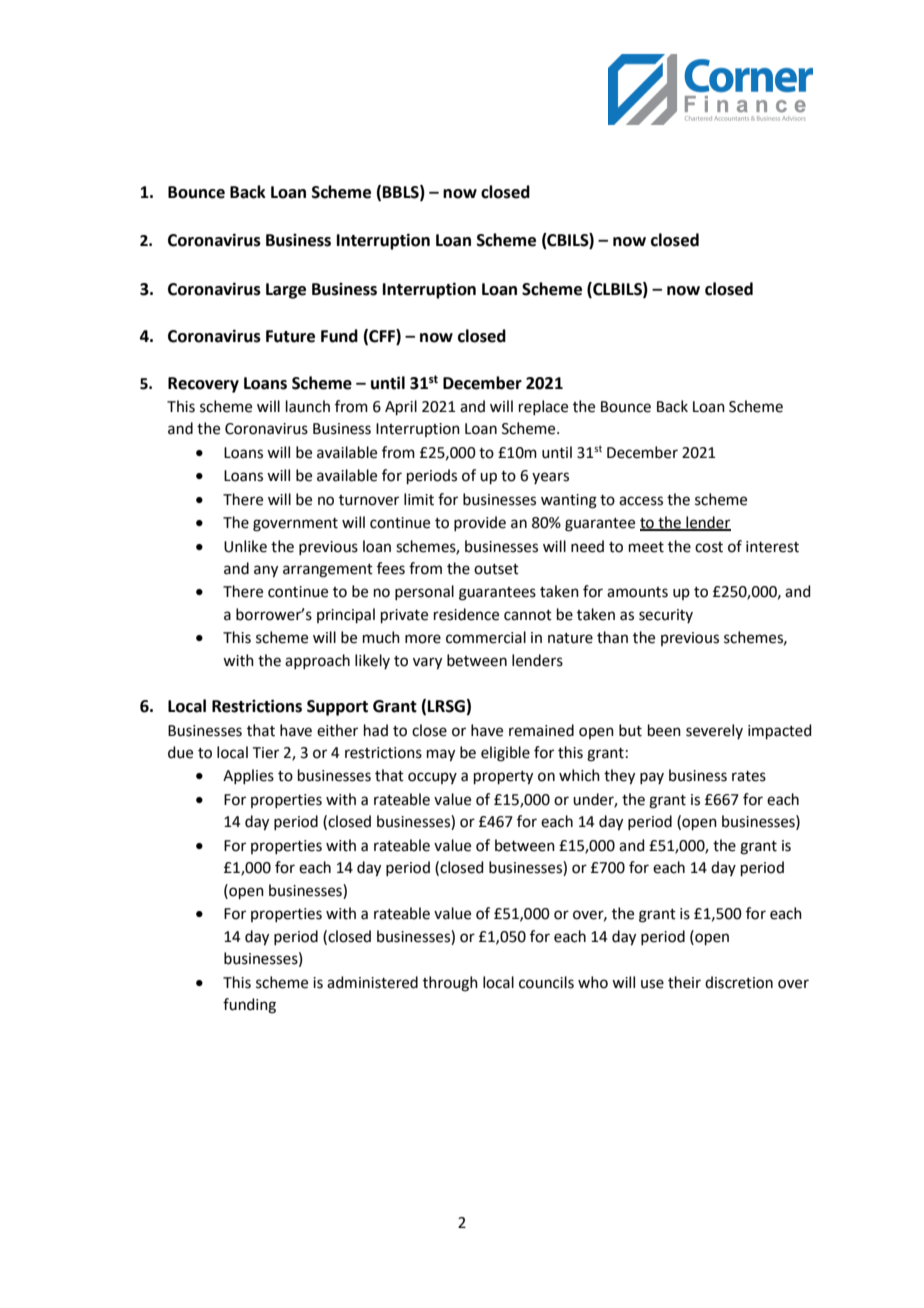 The width and height of the screenshot is (924, 1308). I want to click on Large, so click(286, 291).
